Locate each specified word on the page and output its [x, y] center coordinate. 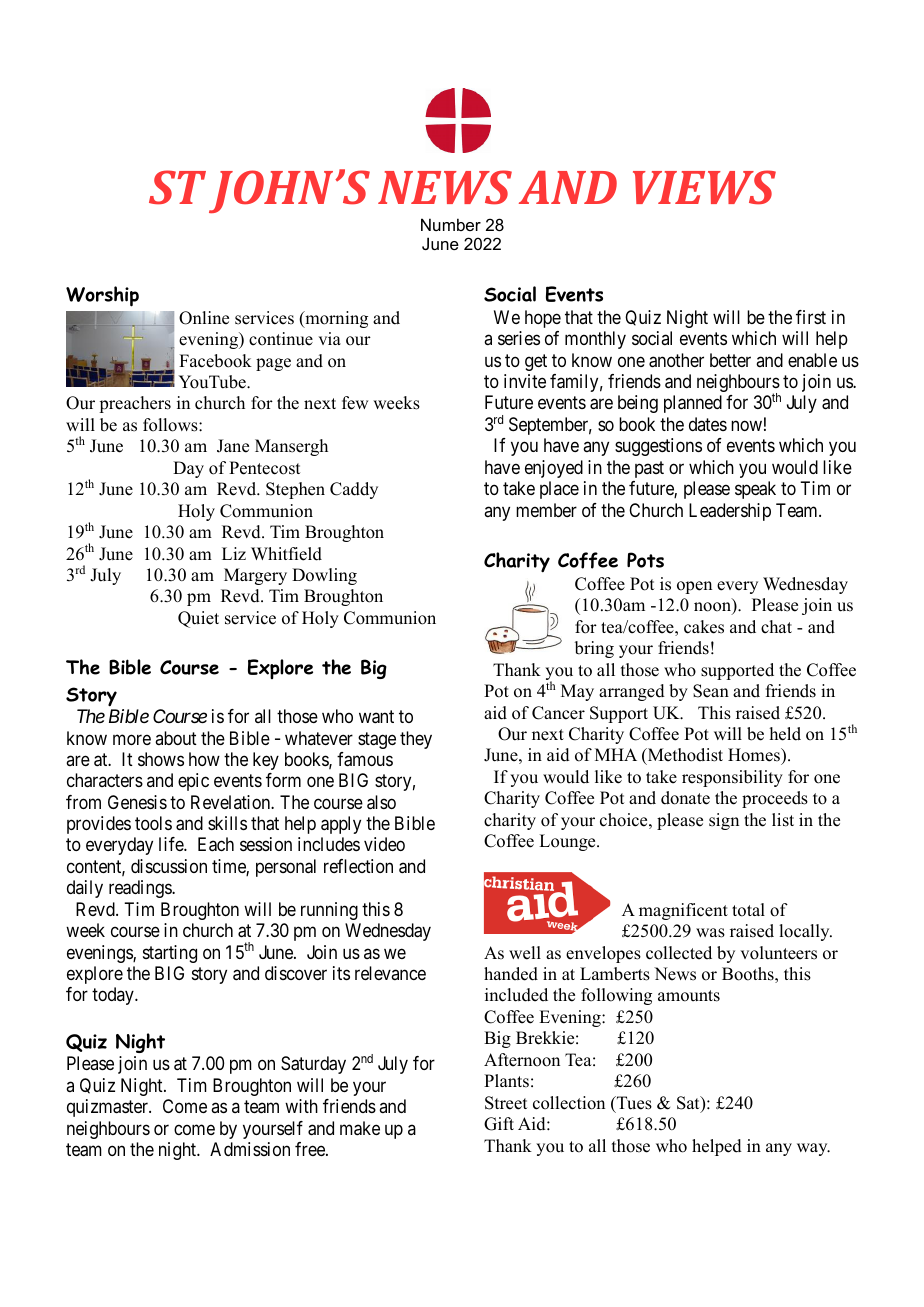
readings [141, 889]
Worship [102, 296]
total [748, 910]
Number [451, 224]
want [376, 717]
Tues [633, 1104]
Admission [250, 1149]
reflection [358, 866]
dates [708, 424]
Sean [711, 691]
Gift [499, 1124]
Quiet [198, 619]
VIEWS [704, 187]
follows [171, 425]
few [355, 403]
